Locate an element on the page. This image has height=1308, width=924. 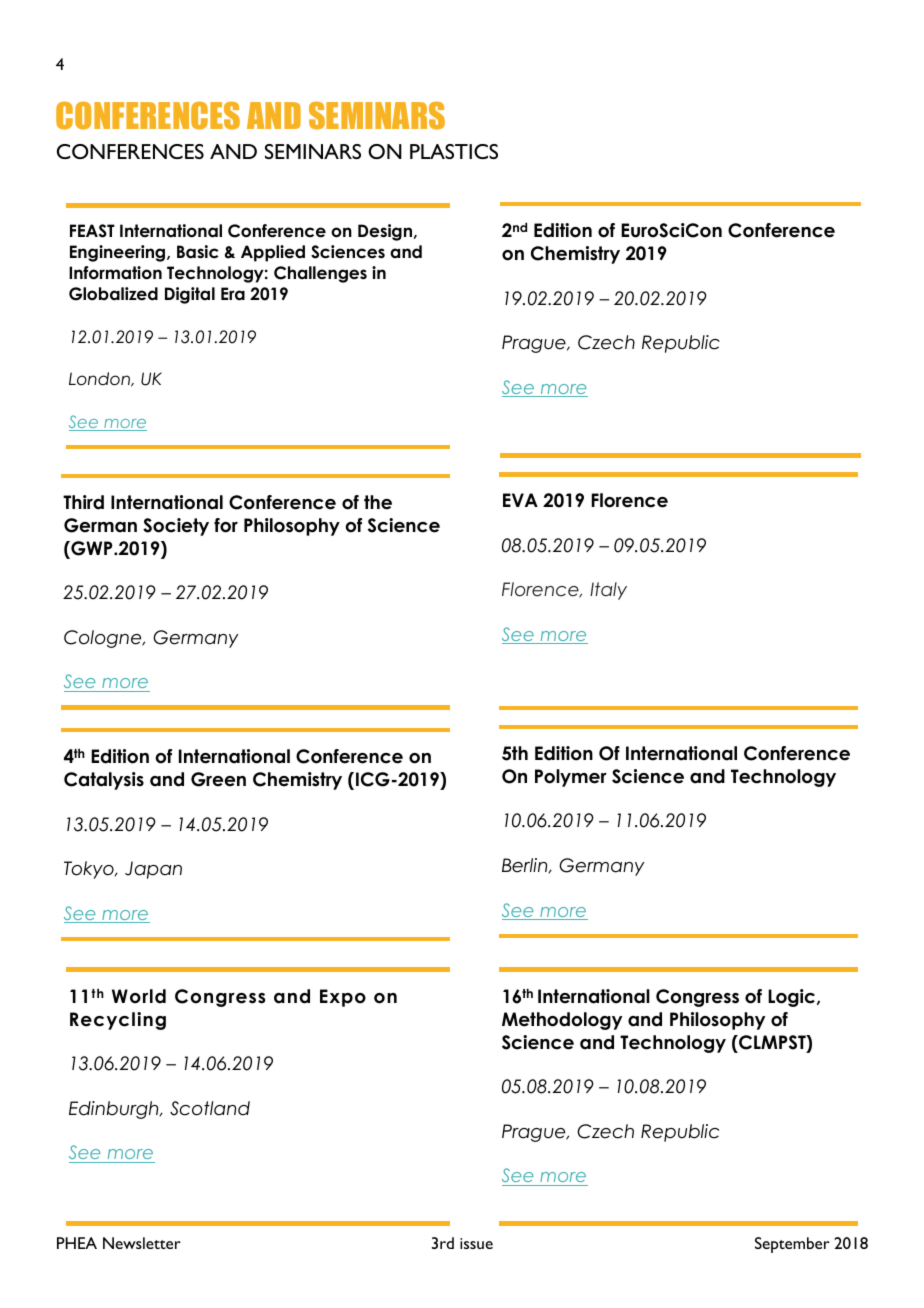
London is located at coordinates (100, 379).
